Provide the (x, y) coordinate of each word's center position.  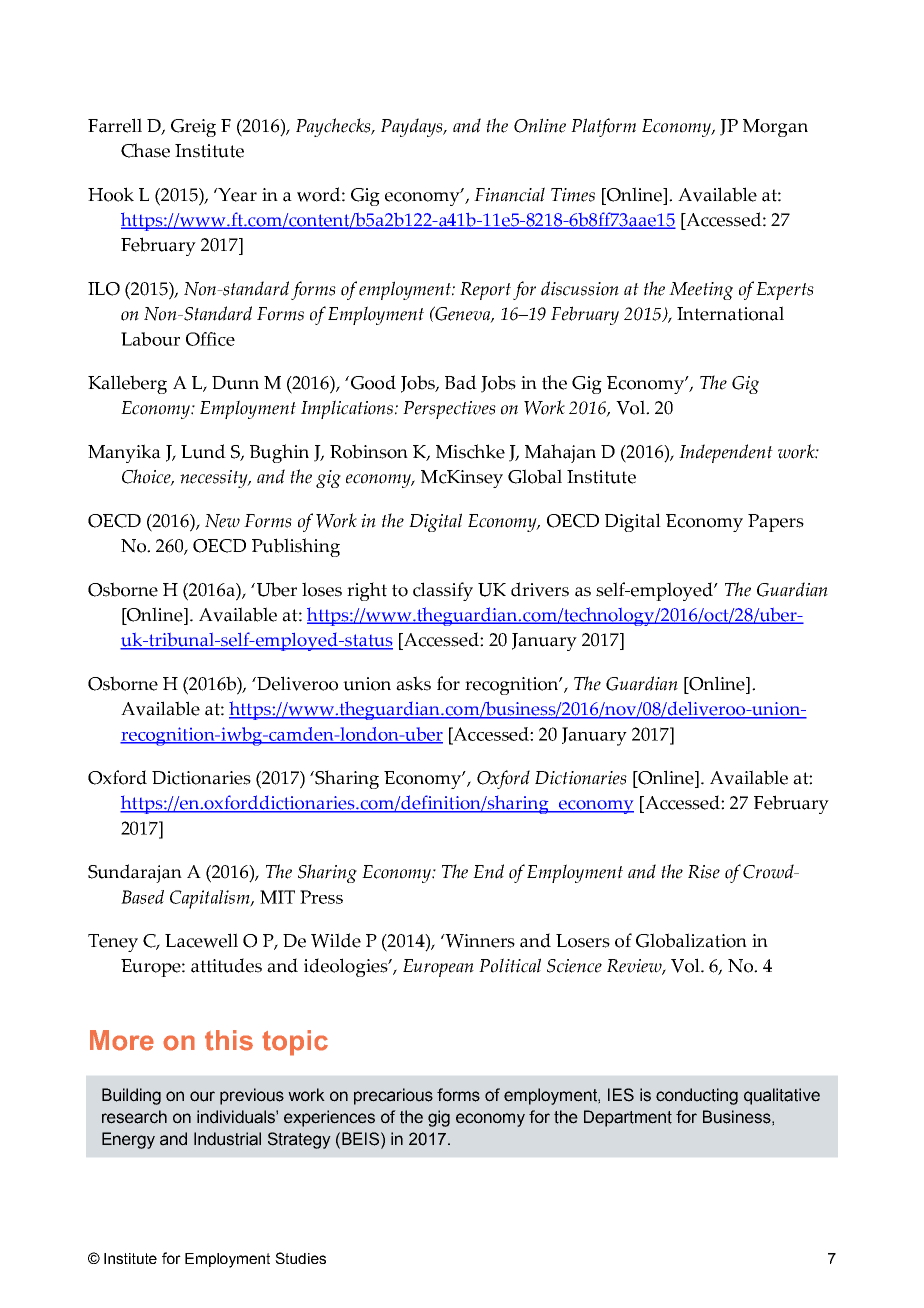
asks (413, 683)
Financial (509, 194)
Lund (203, 451)
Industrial (227, 1139)
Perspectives (449, 410)
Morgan (775, 128)
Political (510, 965)
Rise (704, 872)
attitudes (226, 965)
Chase (145, 150)
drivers (540, 589)
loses (322, 589)
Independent (726, 453)
